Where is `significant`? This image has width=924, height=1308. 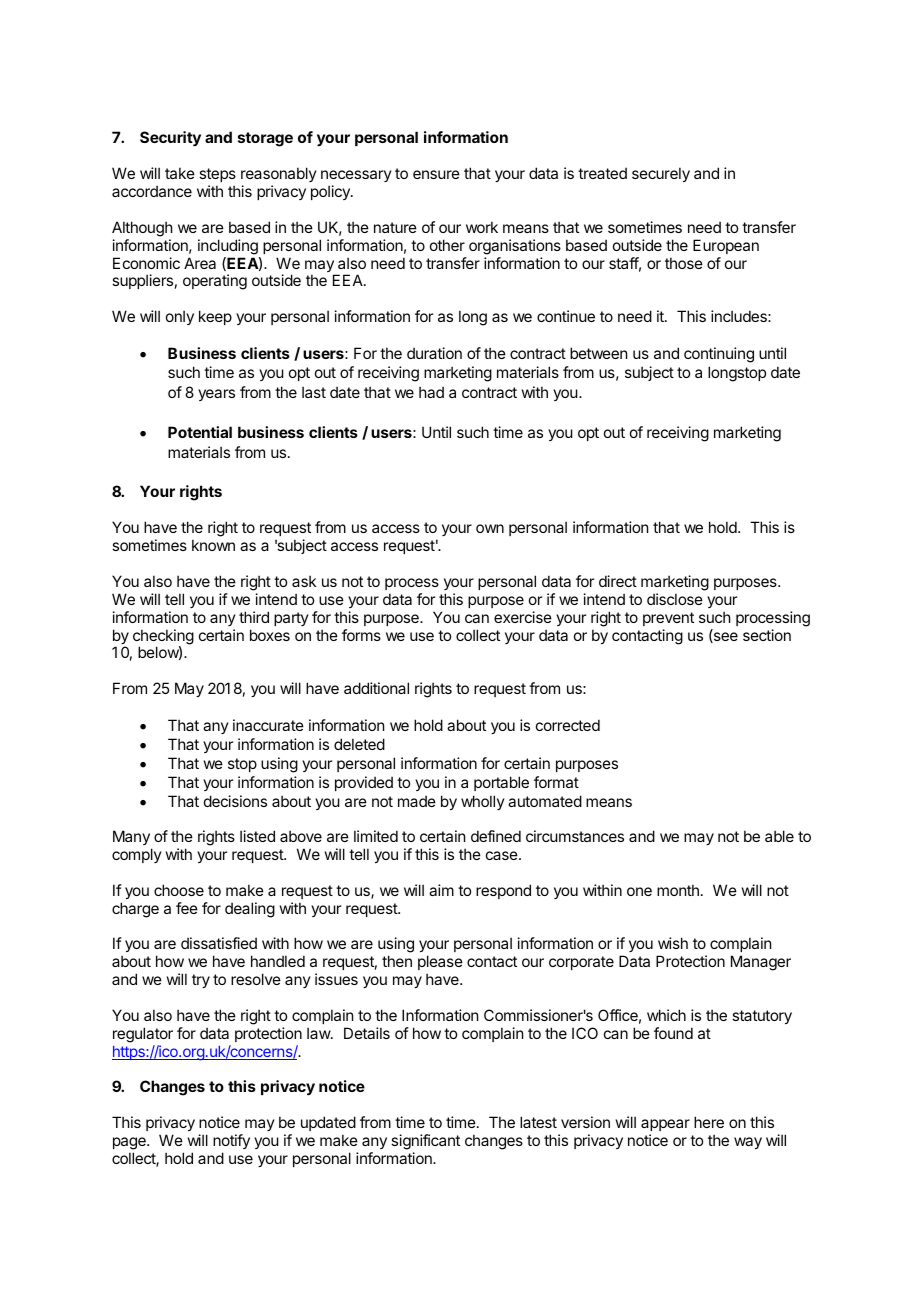 significant is located at coordinates (425, 1142).
